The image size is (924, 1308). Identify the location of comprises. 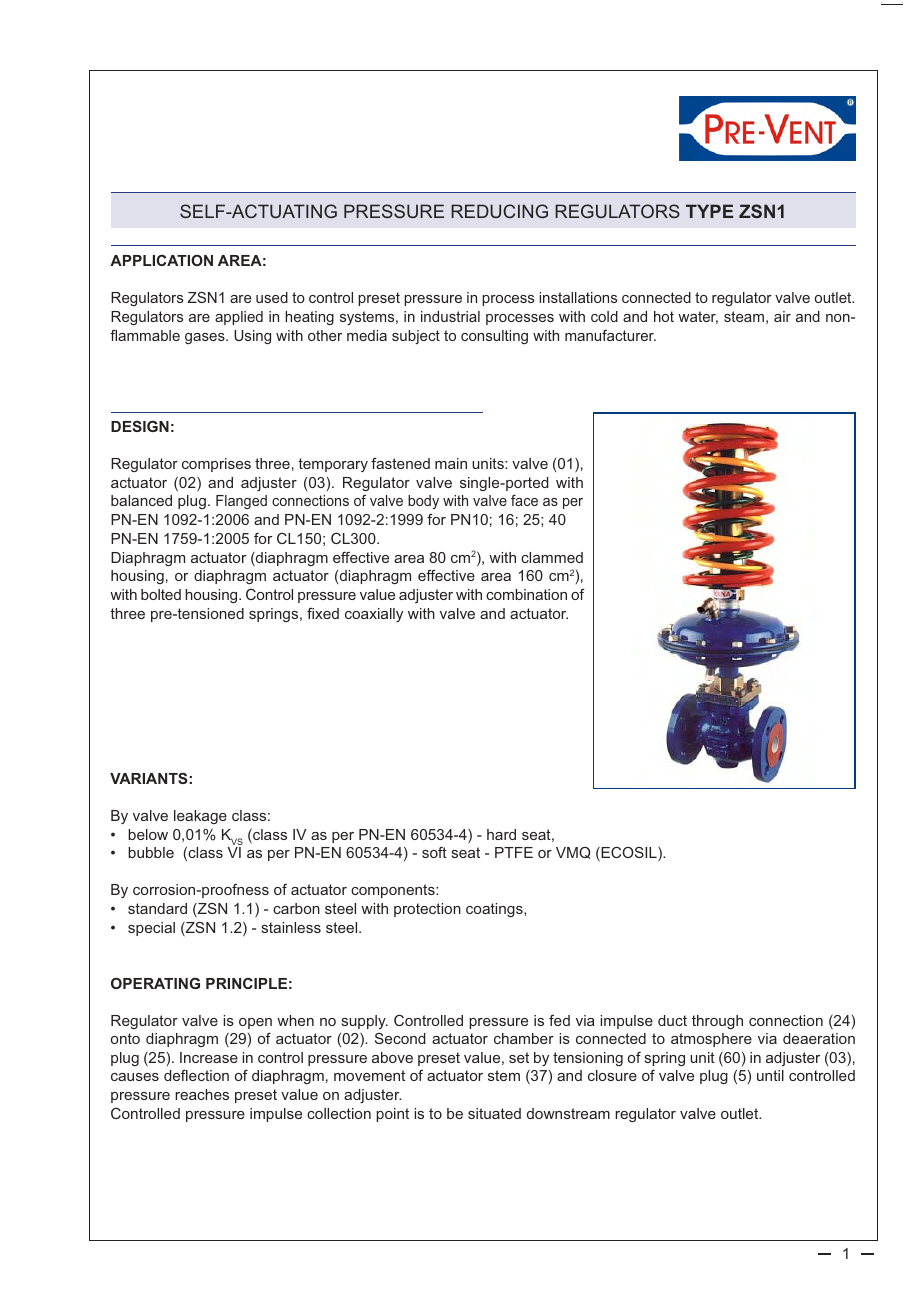
(216, 465).
